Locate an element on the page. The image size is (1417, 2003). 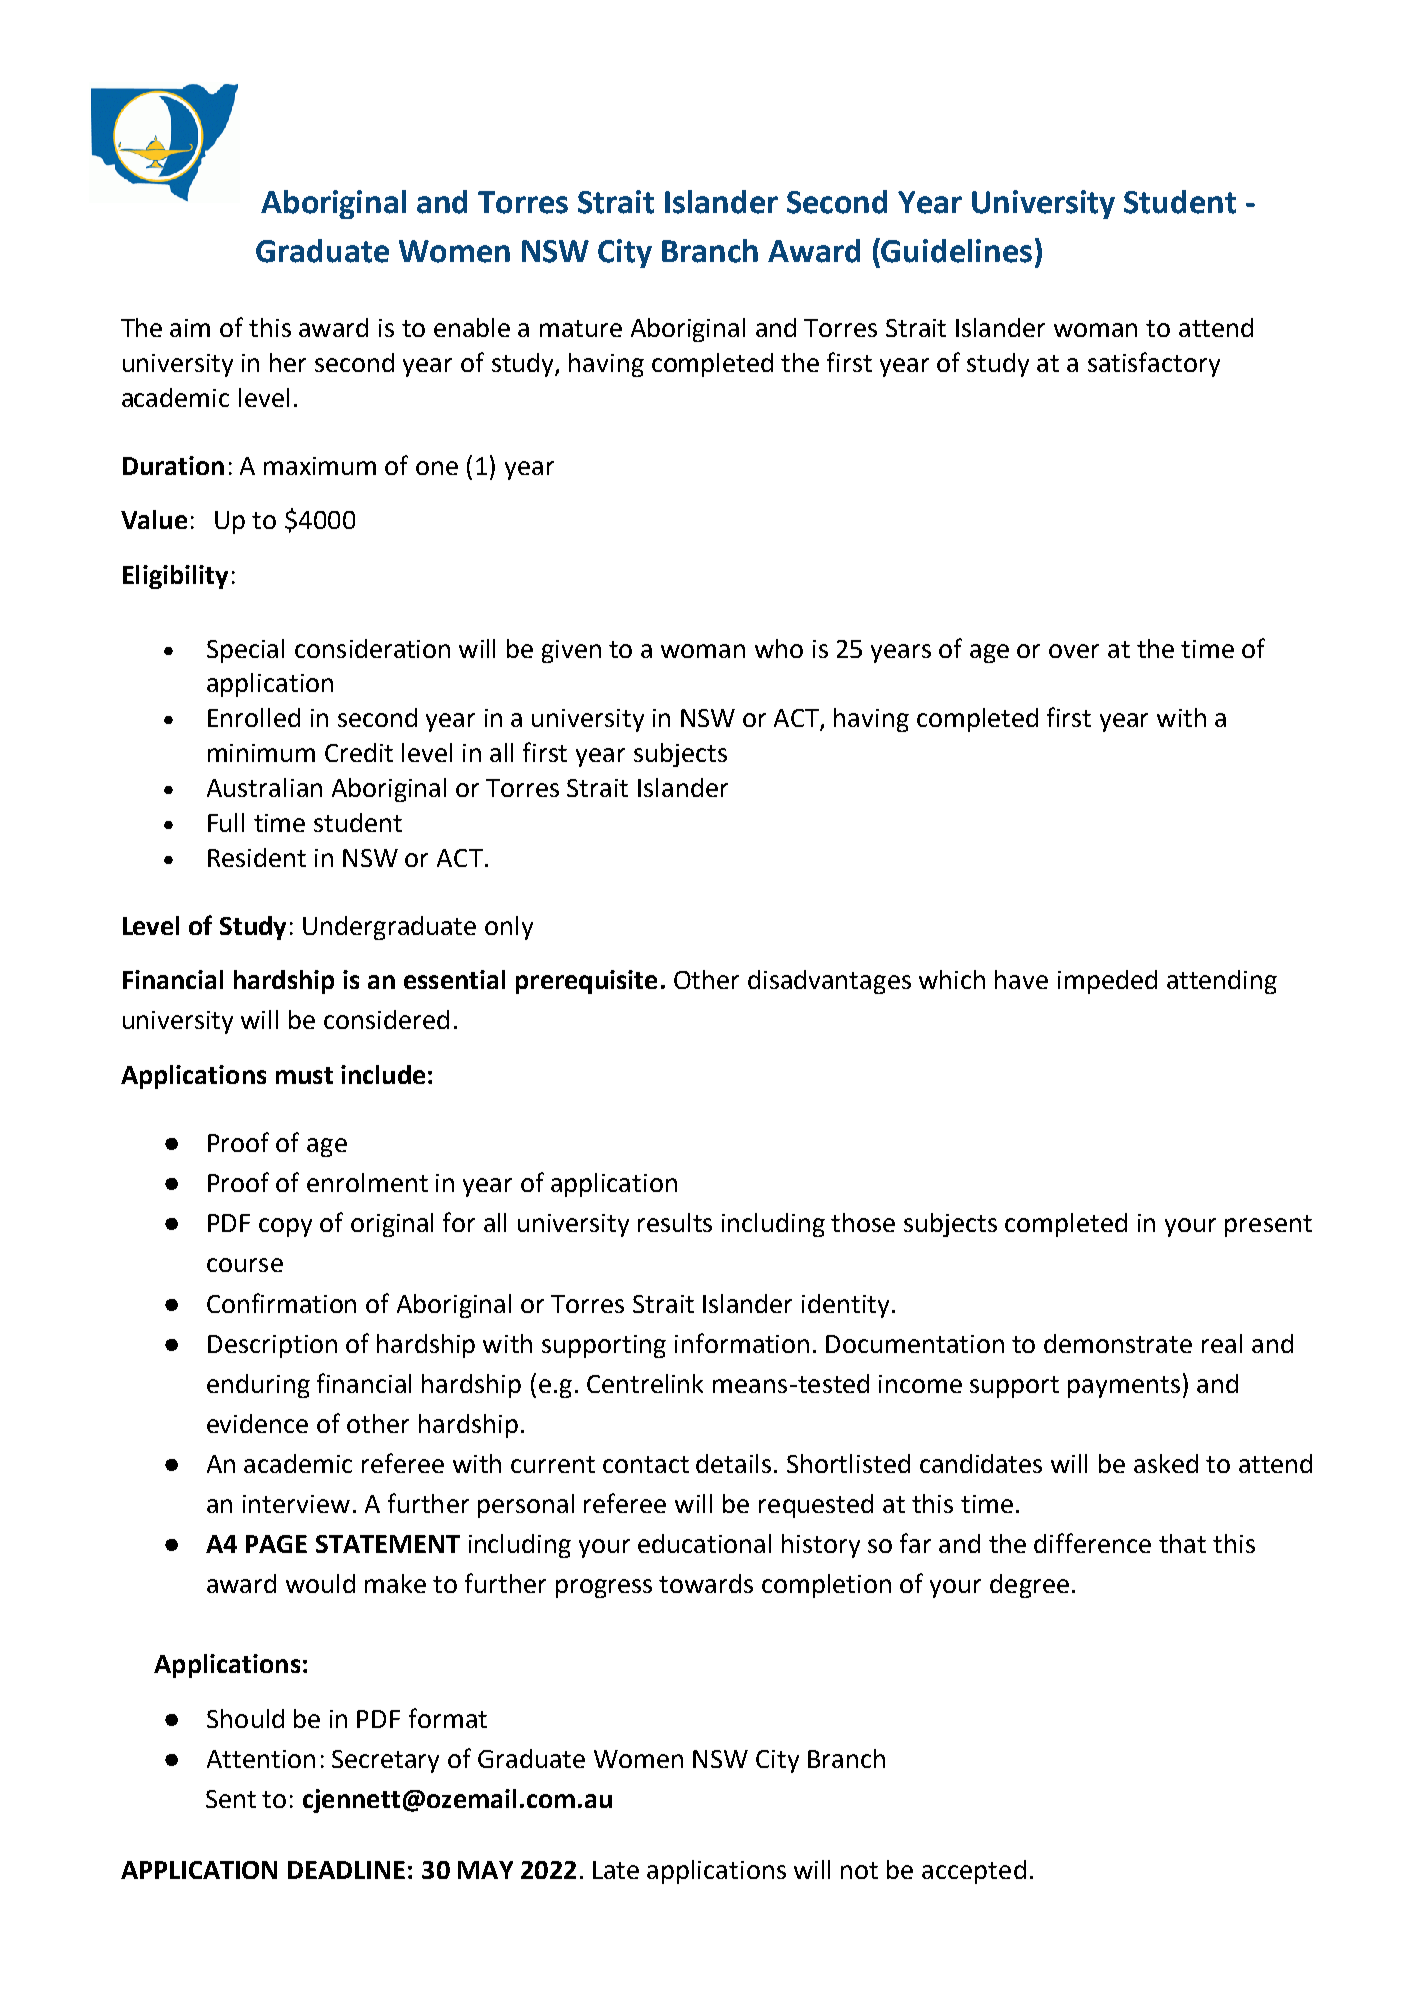
results is located at coordinates (675, 1222).
